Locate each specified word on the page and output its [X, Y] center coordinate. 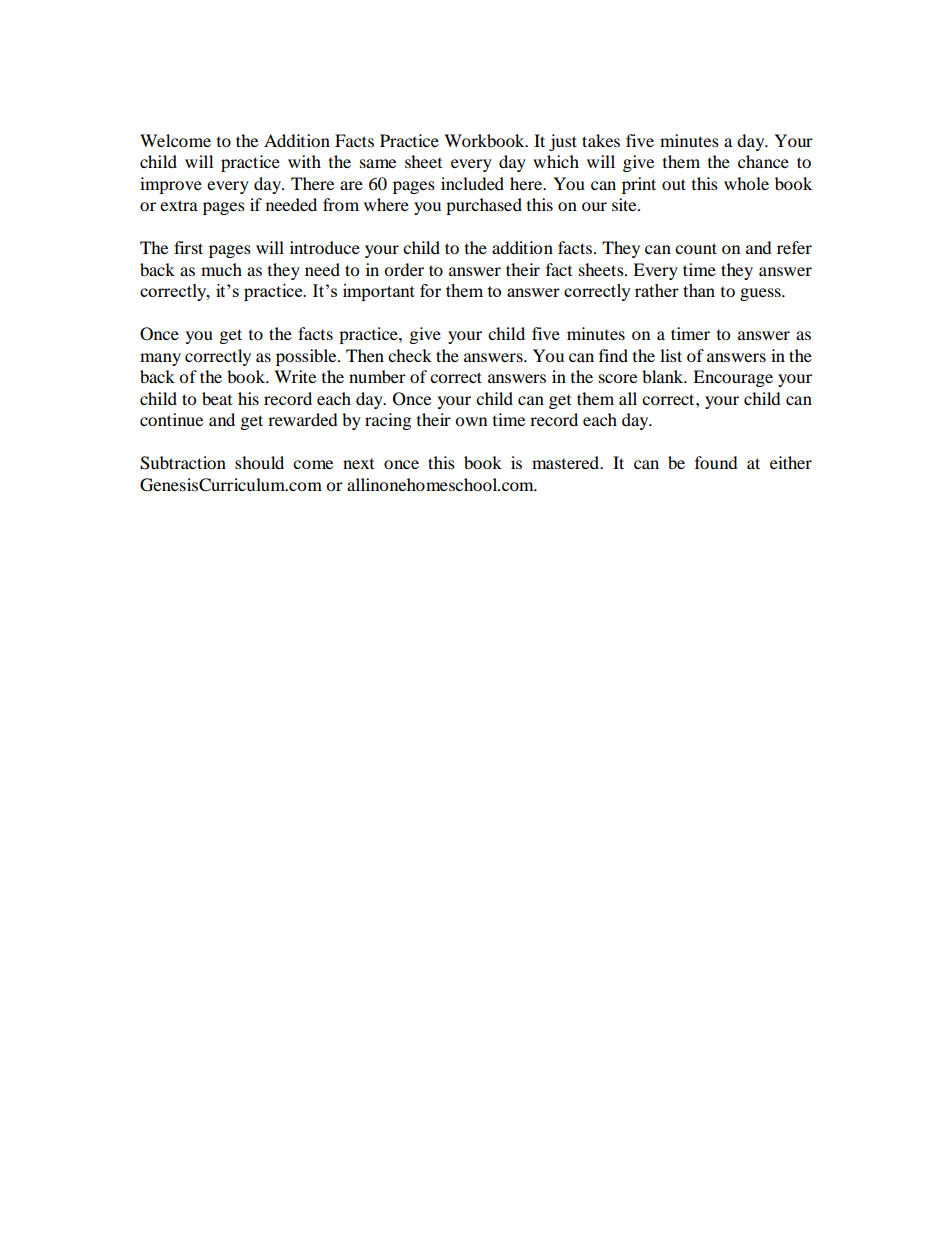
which [556, 161]
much [221, 269]
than [699, 290]
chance [763, 161]
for [430, 290]
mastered [566, 462]
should [259, 462]
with [304, 161]
